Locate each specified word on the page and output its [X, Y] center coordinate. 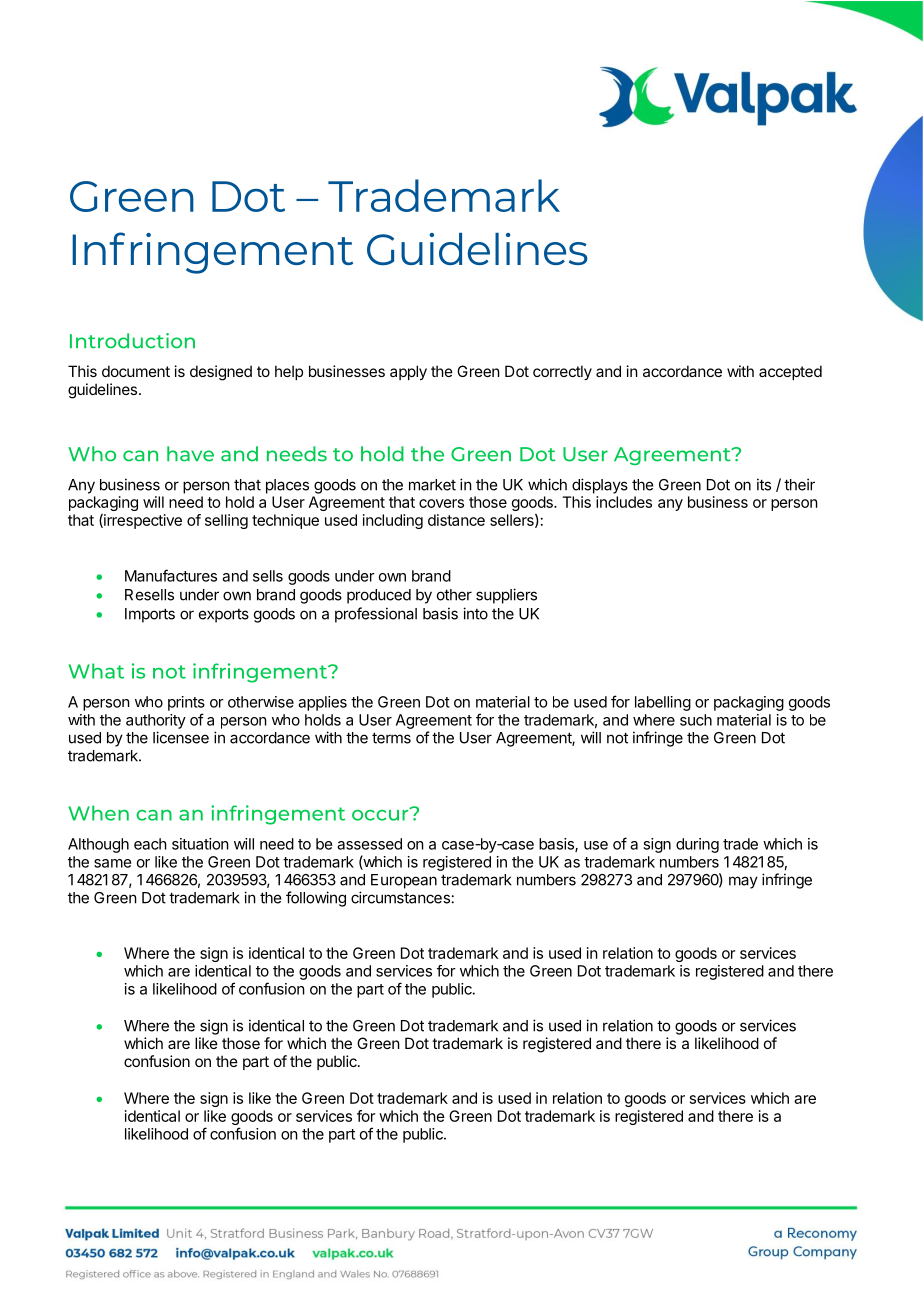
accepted [790, 372]
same [113, 863]
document [136, 371]
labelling [663, 703]
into [475, 613]
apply [408, 372]
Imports [150, 615]
